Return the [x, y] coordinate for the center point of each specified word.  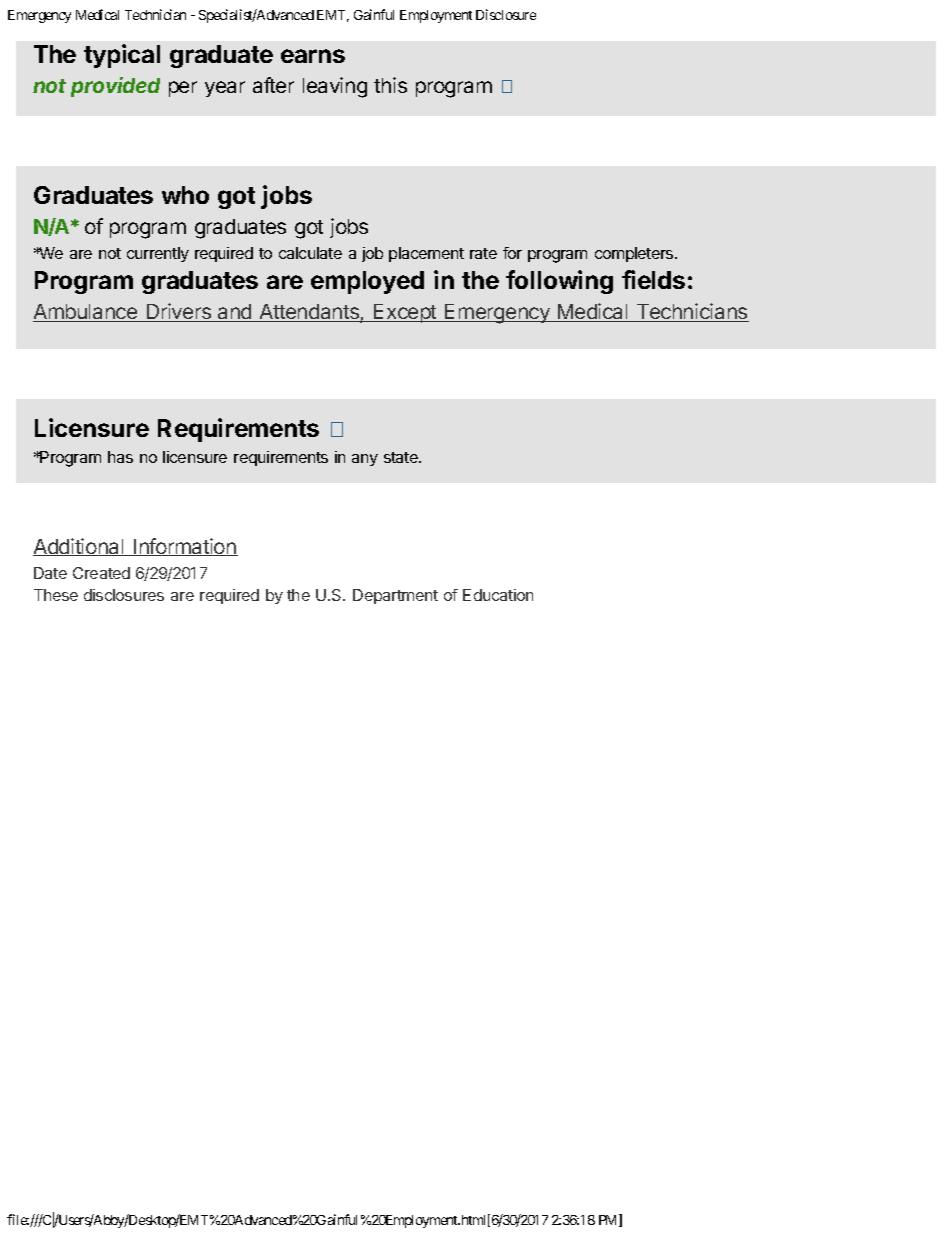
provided [115, 87]
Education [498, 595]
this [390, 85]
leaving [335, 87]
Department [395, 596]
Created [101, 573]
